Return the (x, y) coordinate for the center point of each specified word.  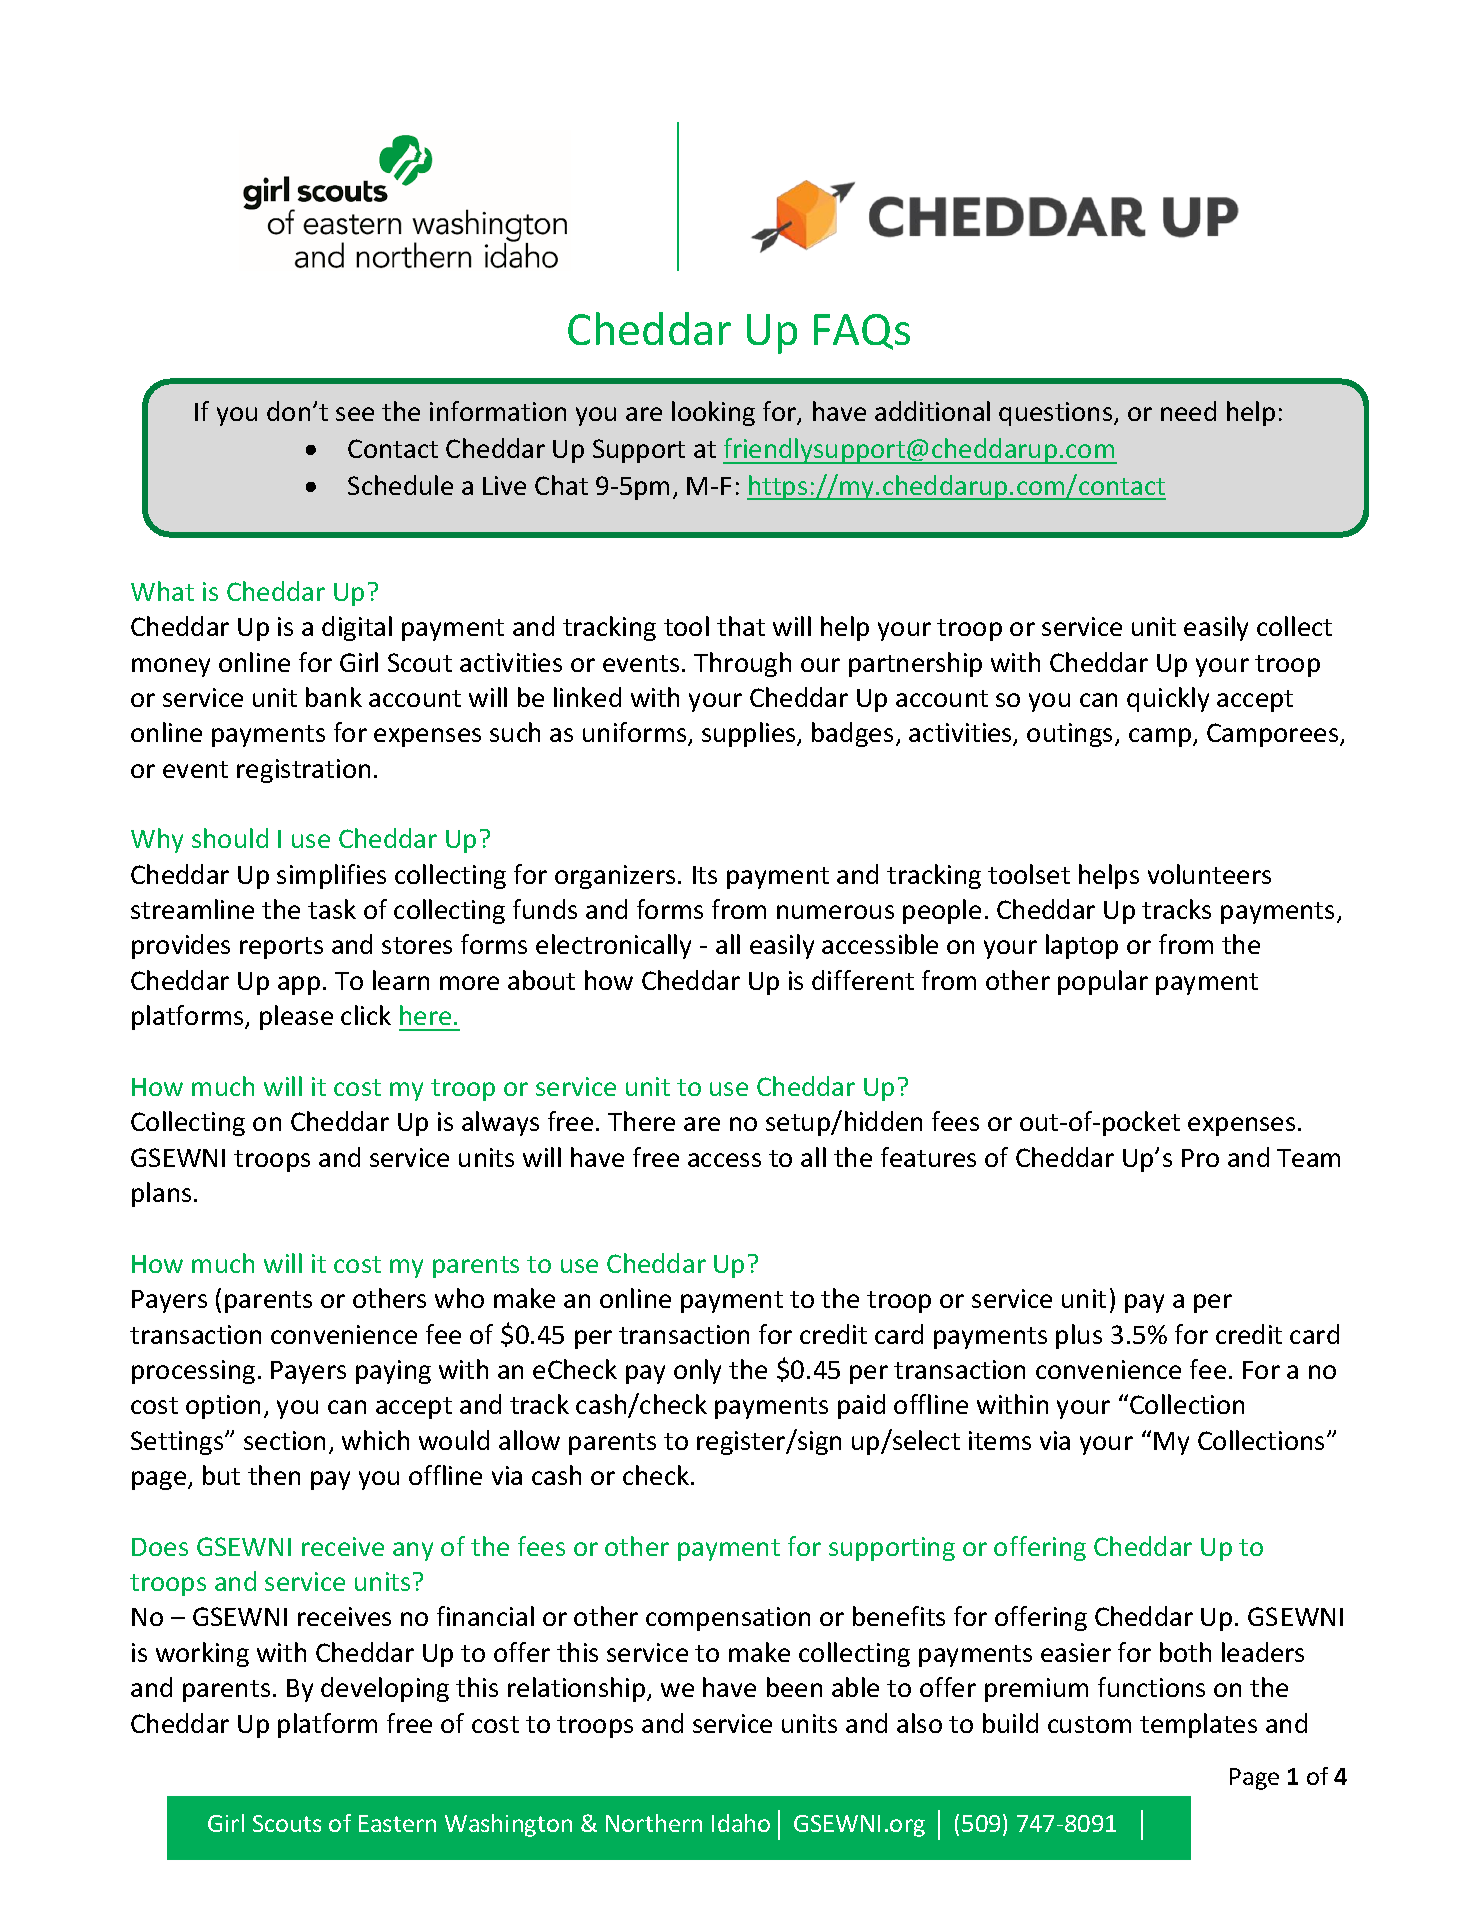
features (928, 1157)
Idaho (741, 1823)
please (296, 1017)
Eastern (397, 1823)
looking (713, 413)
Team (1308, 1158)
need (1188, 411)
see (355, 414)
